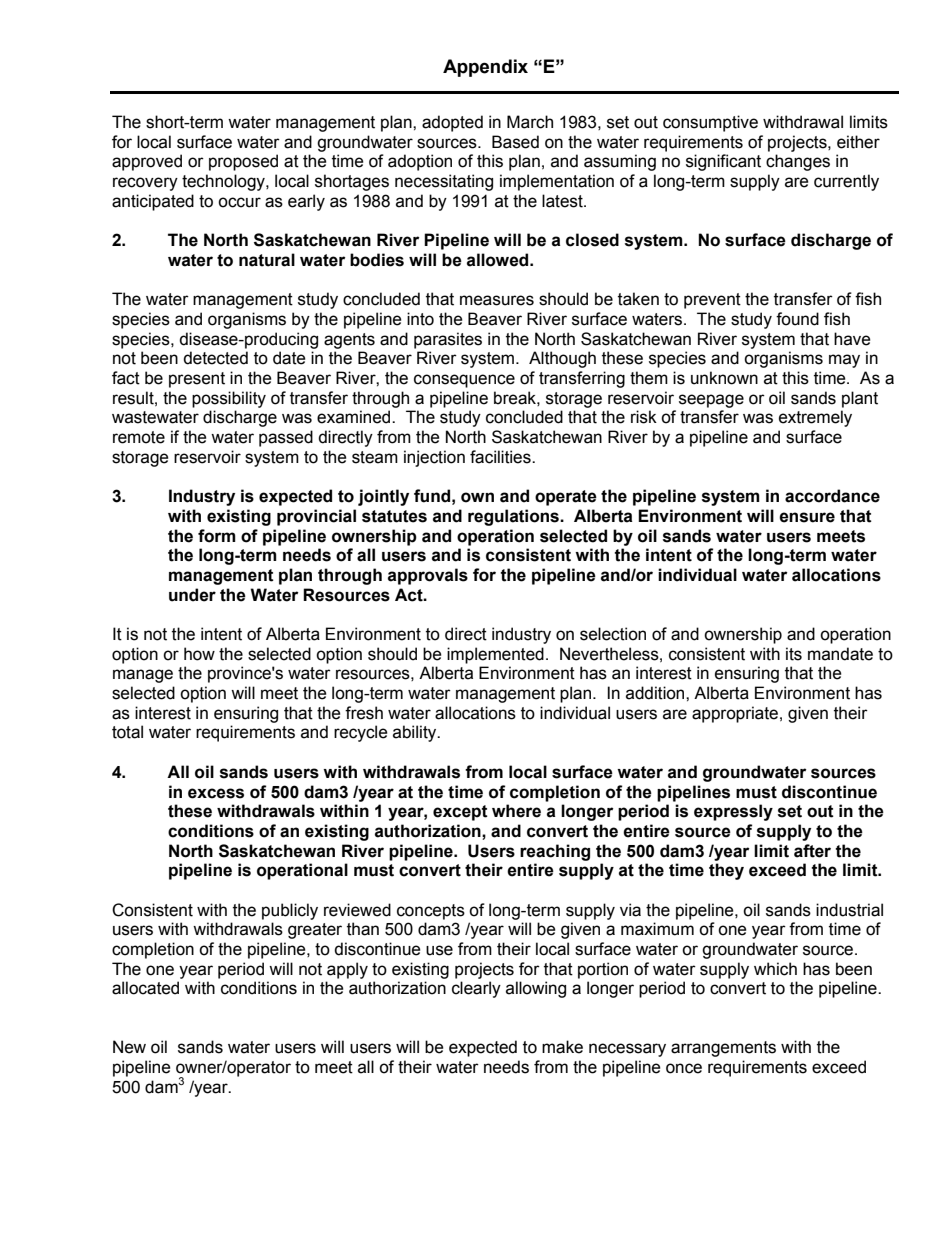 This screenshot has height=1233, width=952. Describe the element at coordinates (229, 399) in the screenshot. I see `possibility` at that location.
